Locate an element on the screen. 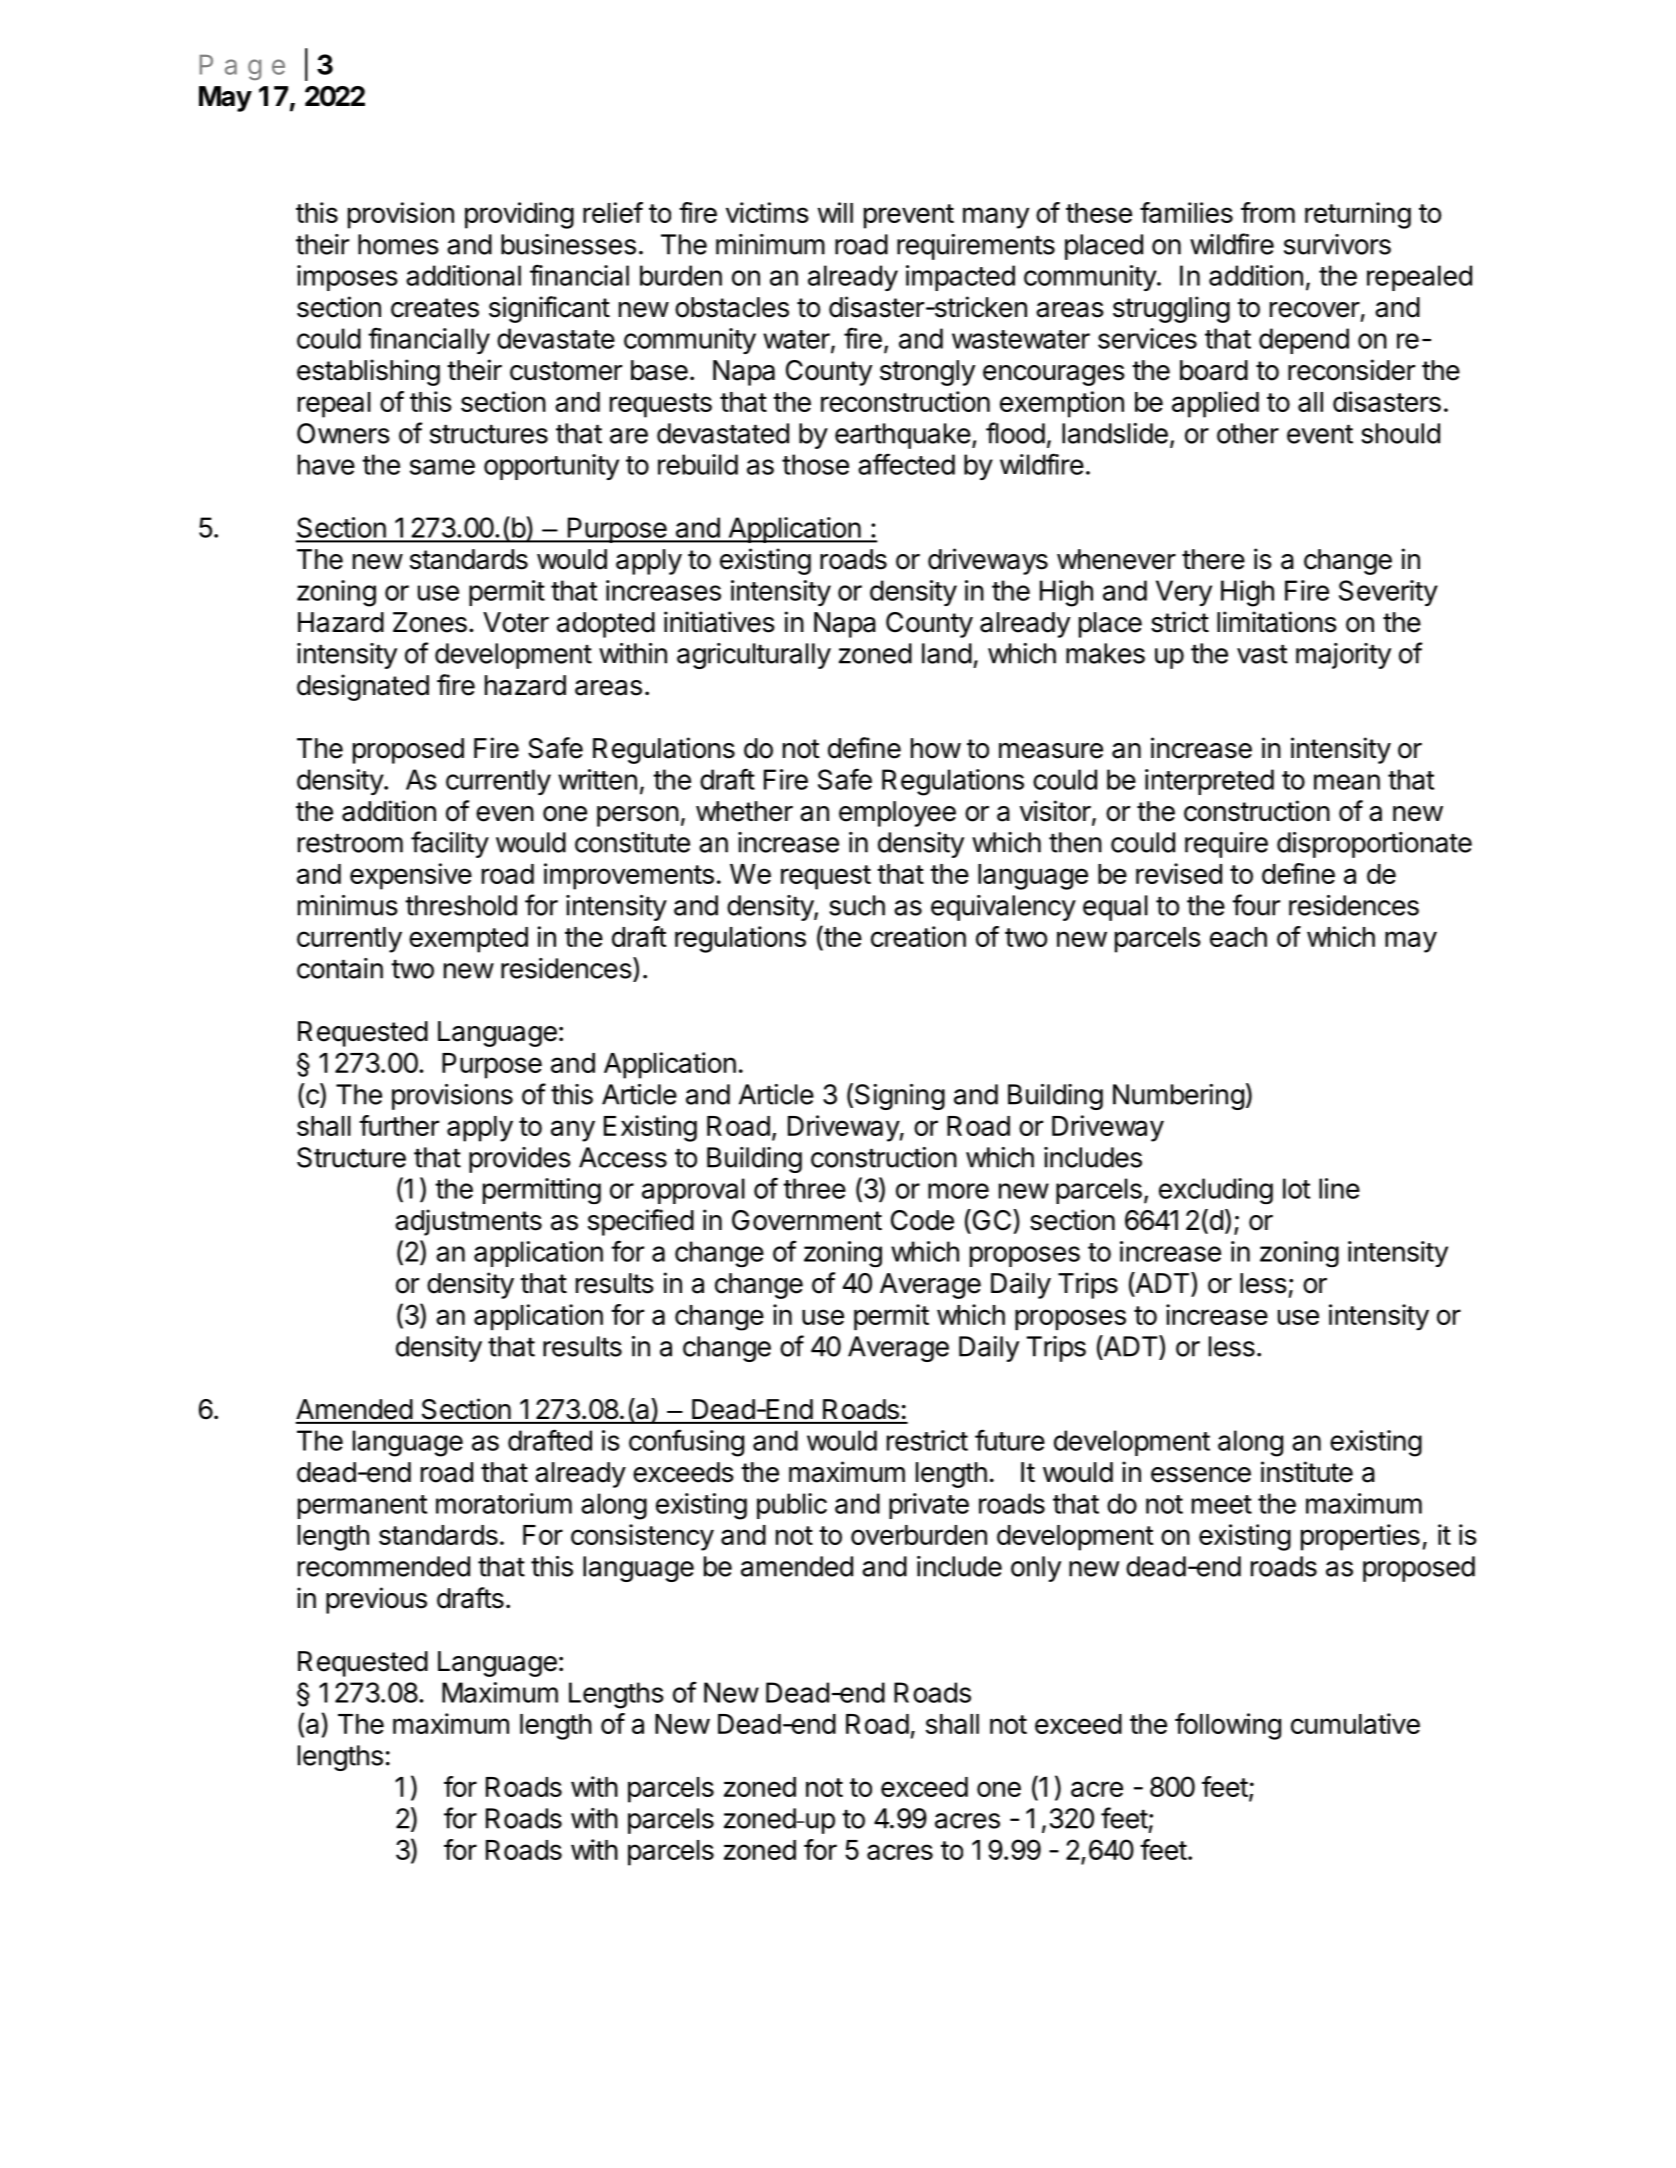 Image resolution: width=1676 pixels, height=2168 pixels. from is located at coordinates (1268, 212).
